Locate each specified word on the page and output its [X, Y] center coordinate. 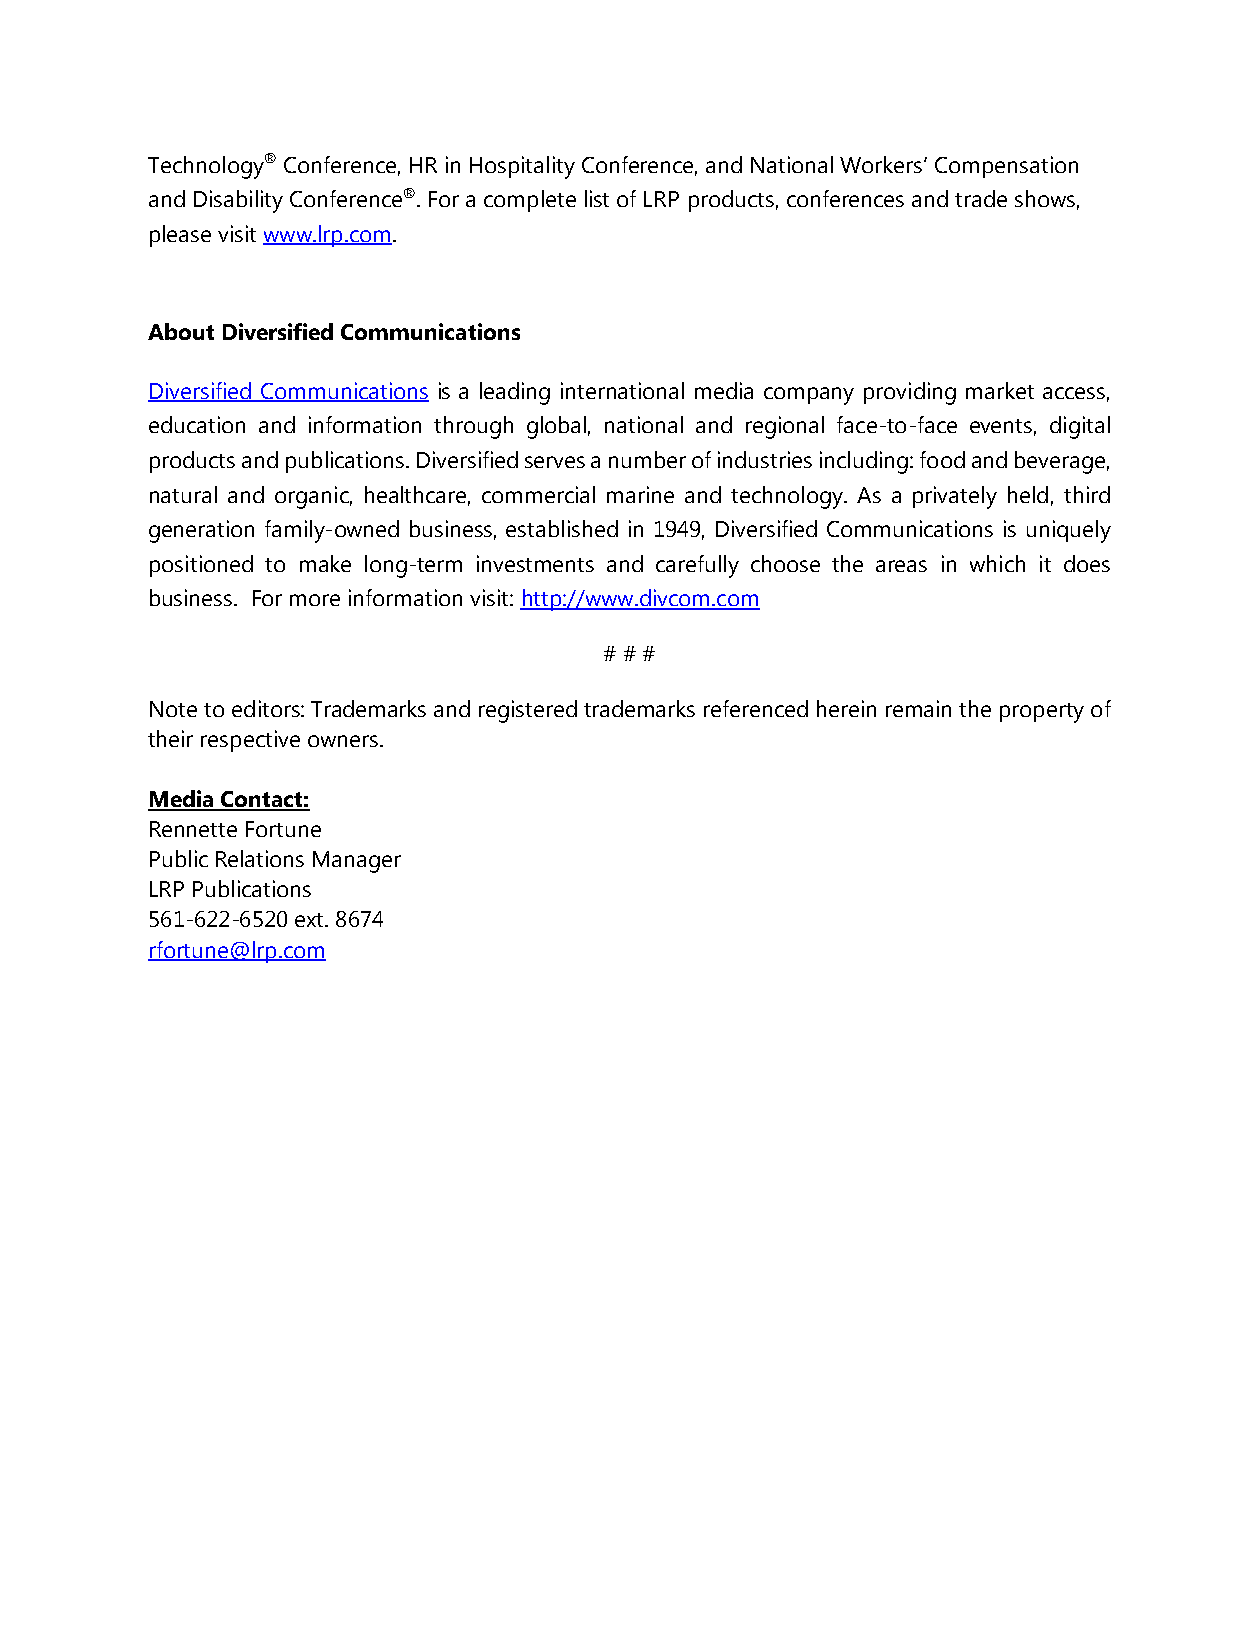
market [1000, 390]
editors [267, 708]
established [562, 528]
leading [515, 393]
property [1042, 713]
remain [918, 708]
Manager [357, 862]
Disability [238, 201]
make [325, 563]
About [181, 331]
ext [311, 920]
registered [528, 711]
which [997, 563]
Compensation [1006, 167]
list [597, 198]
